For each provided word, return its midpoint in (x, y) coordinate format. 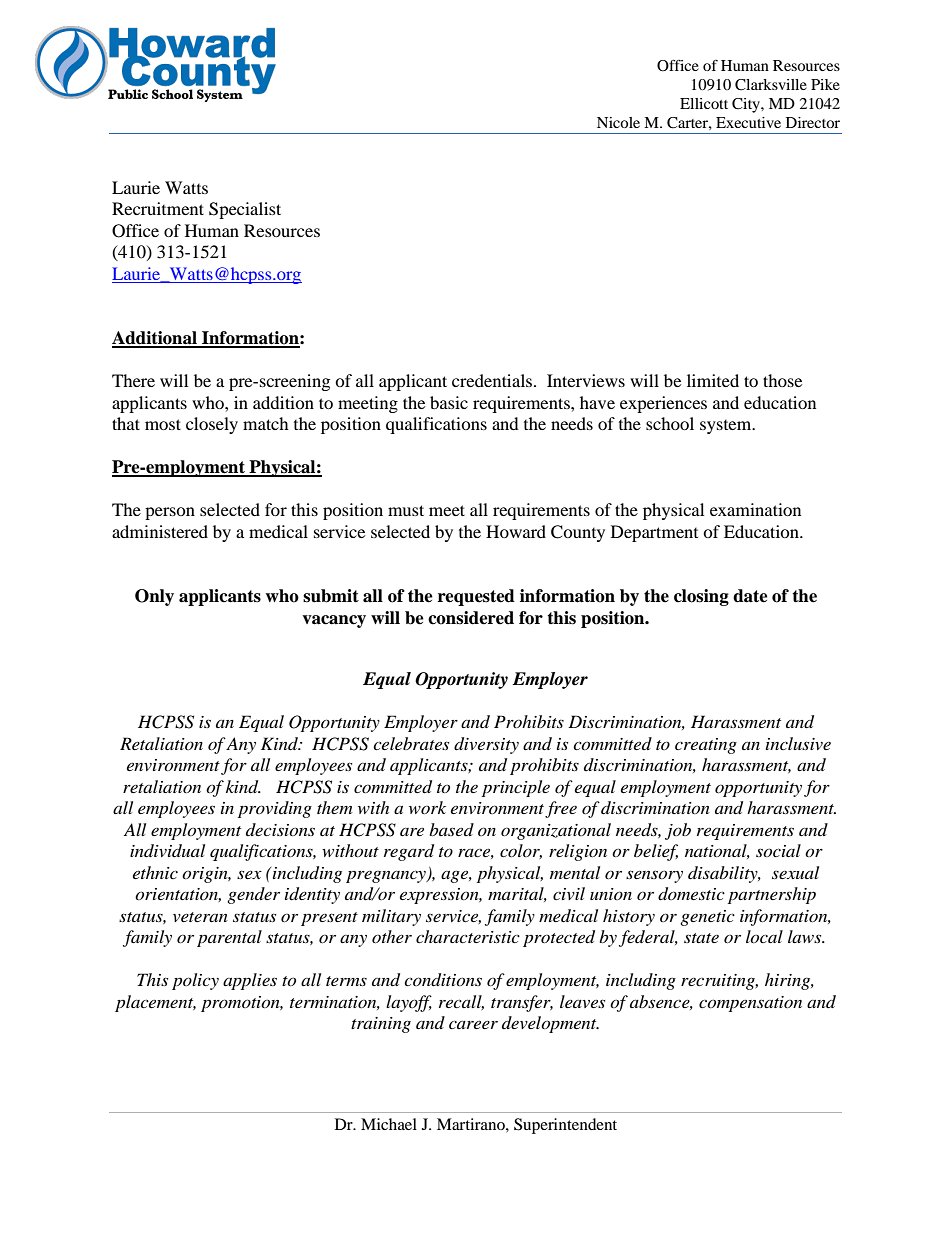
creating (706, 746)
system (727, 427)
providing (275, 809)
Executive (748, 122)
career (473, 1024)
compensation (750, 1004)
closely (212, 425)
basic (449, 402)
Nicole (618, 122)
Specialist (245, 210)
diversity (486, 745)
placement (155, 1003)
